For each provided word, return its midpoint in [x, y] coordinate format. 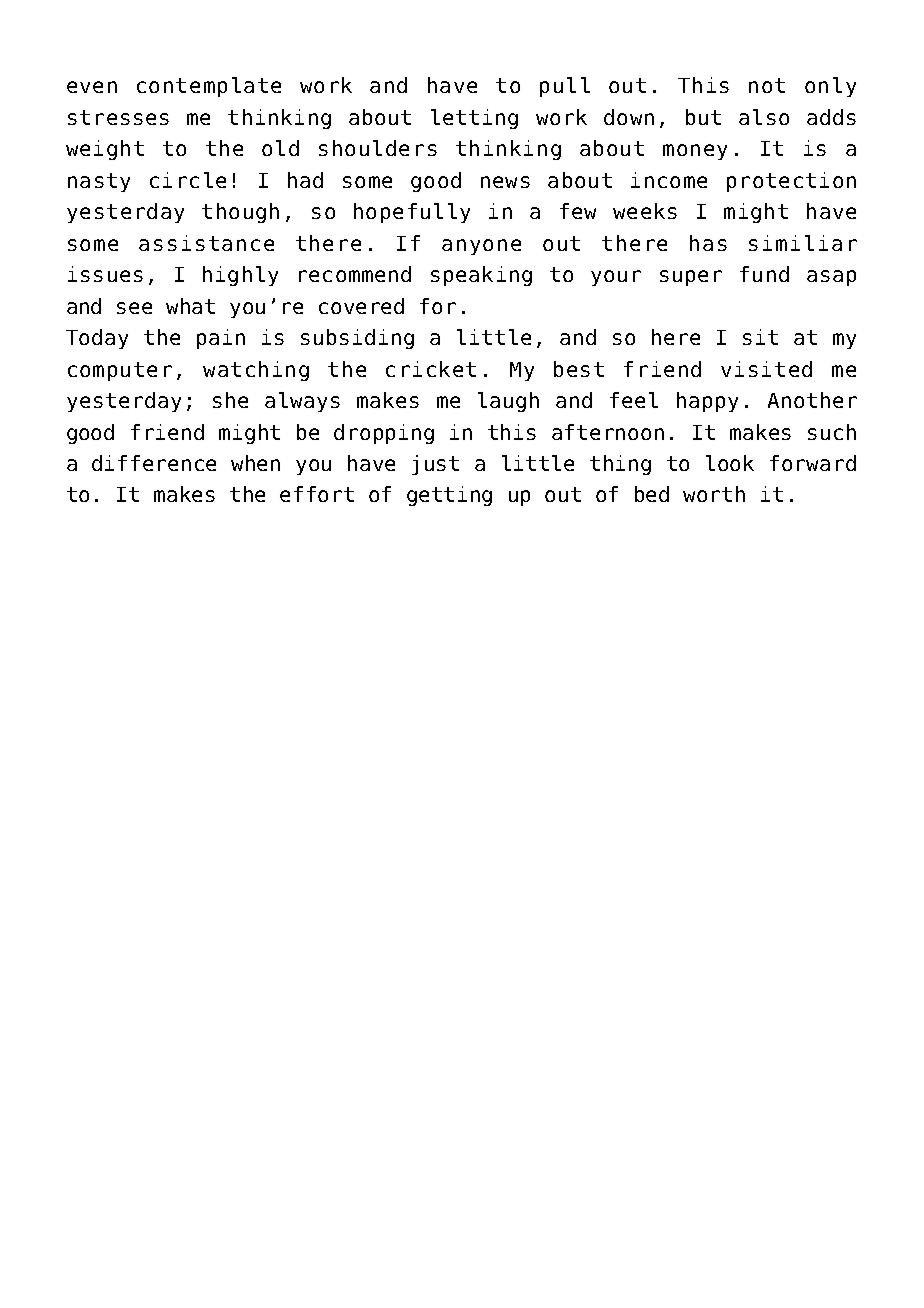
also [764, 117]
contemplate [209, 87]
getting [449, 496]
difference [154, 463]
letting [474, 119]
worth [714, 494]
